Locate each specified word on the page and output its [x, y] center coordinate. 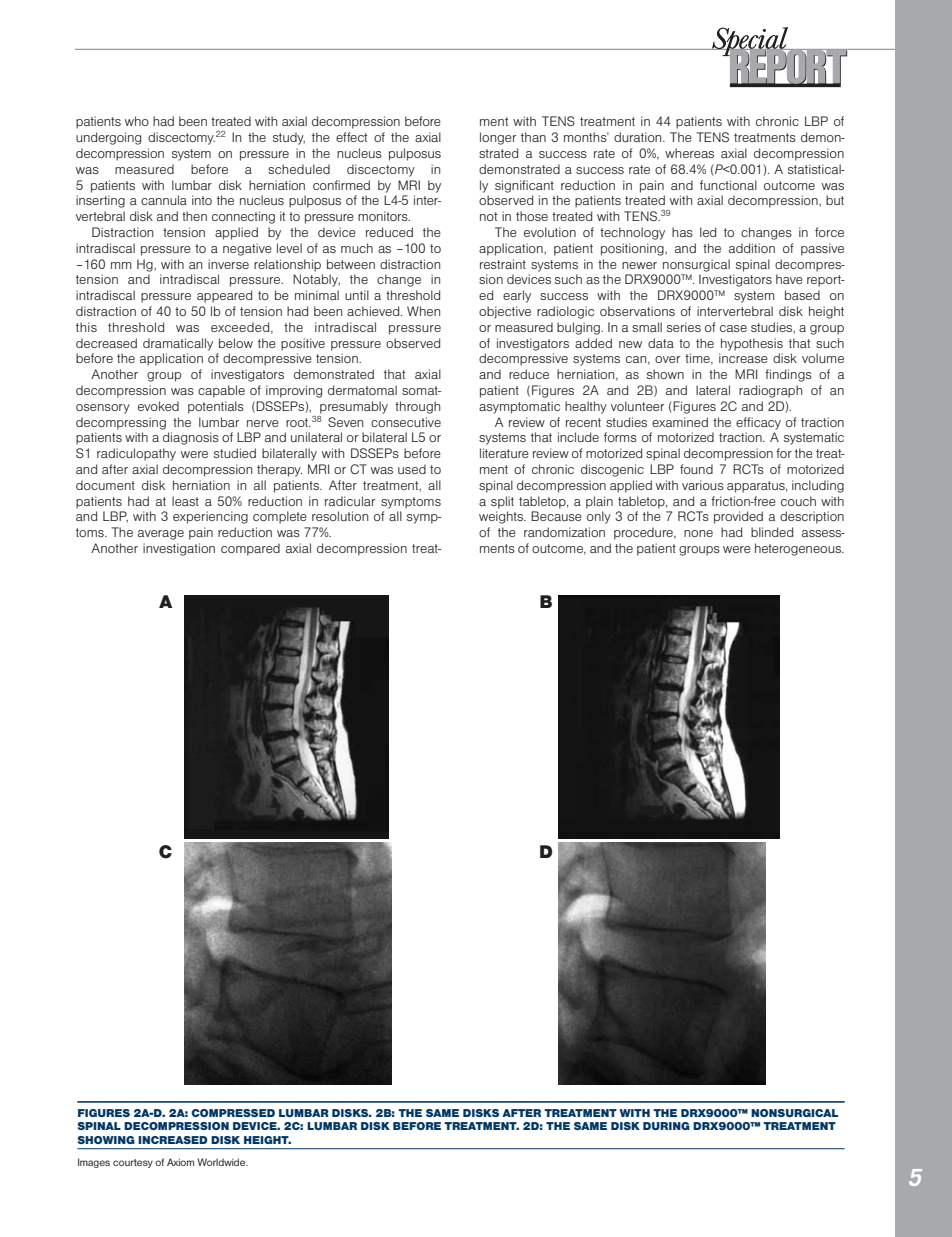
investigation [179, 549]
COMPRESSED [233, 1113]
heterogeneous [799, 549]
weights [502, 517]
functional [728, 185]
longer [498, 138]
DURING [666, 1126]
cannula [164, 200]
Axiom [180, 1162]
